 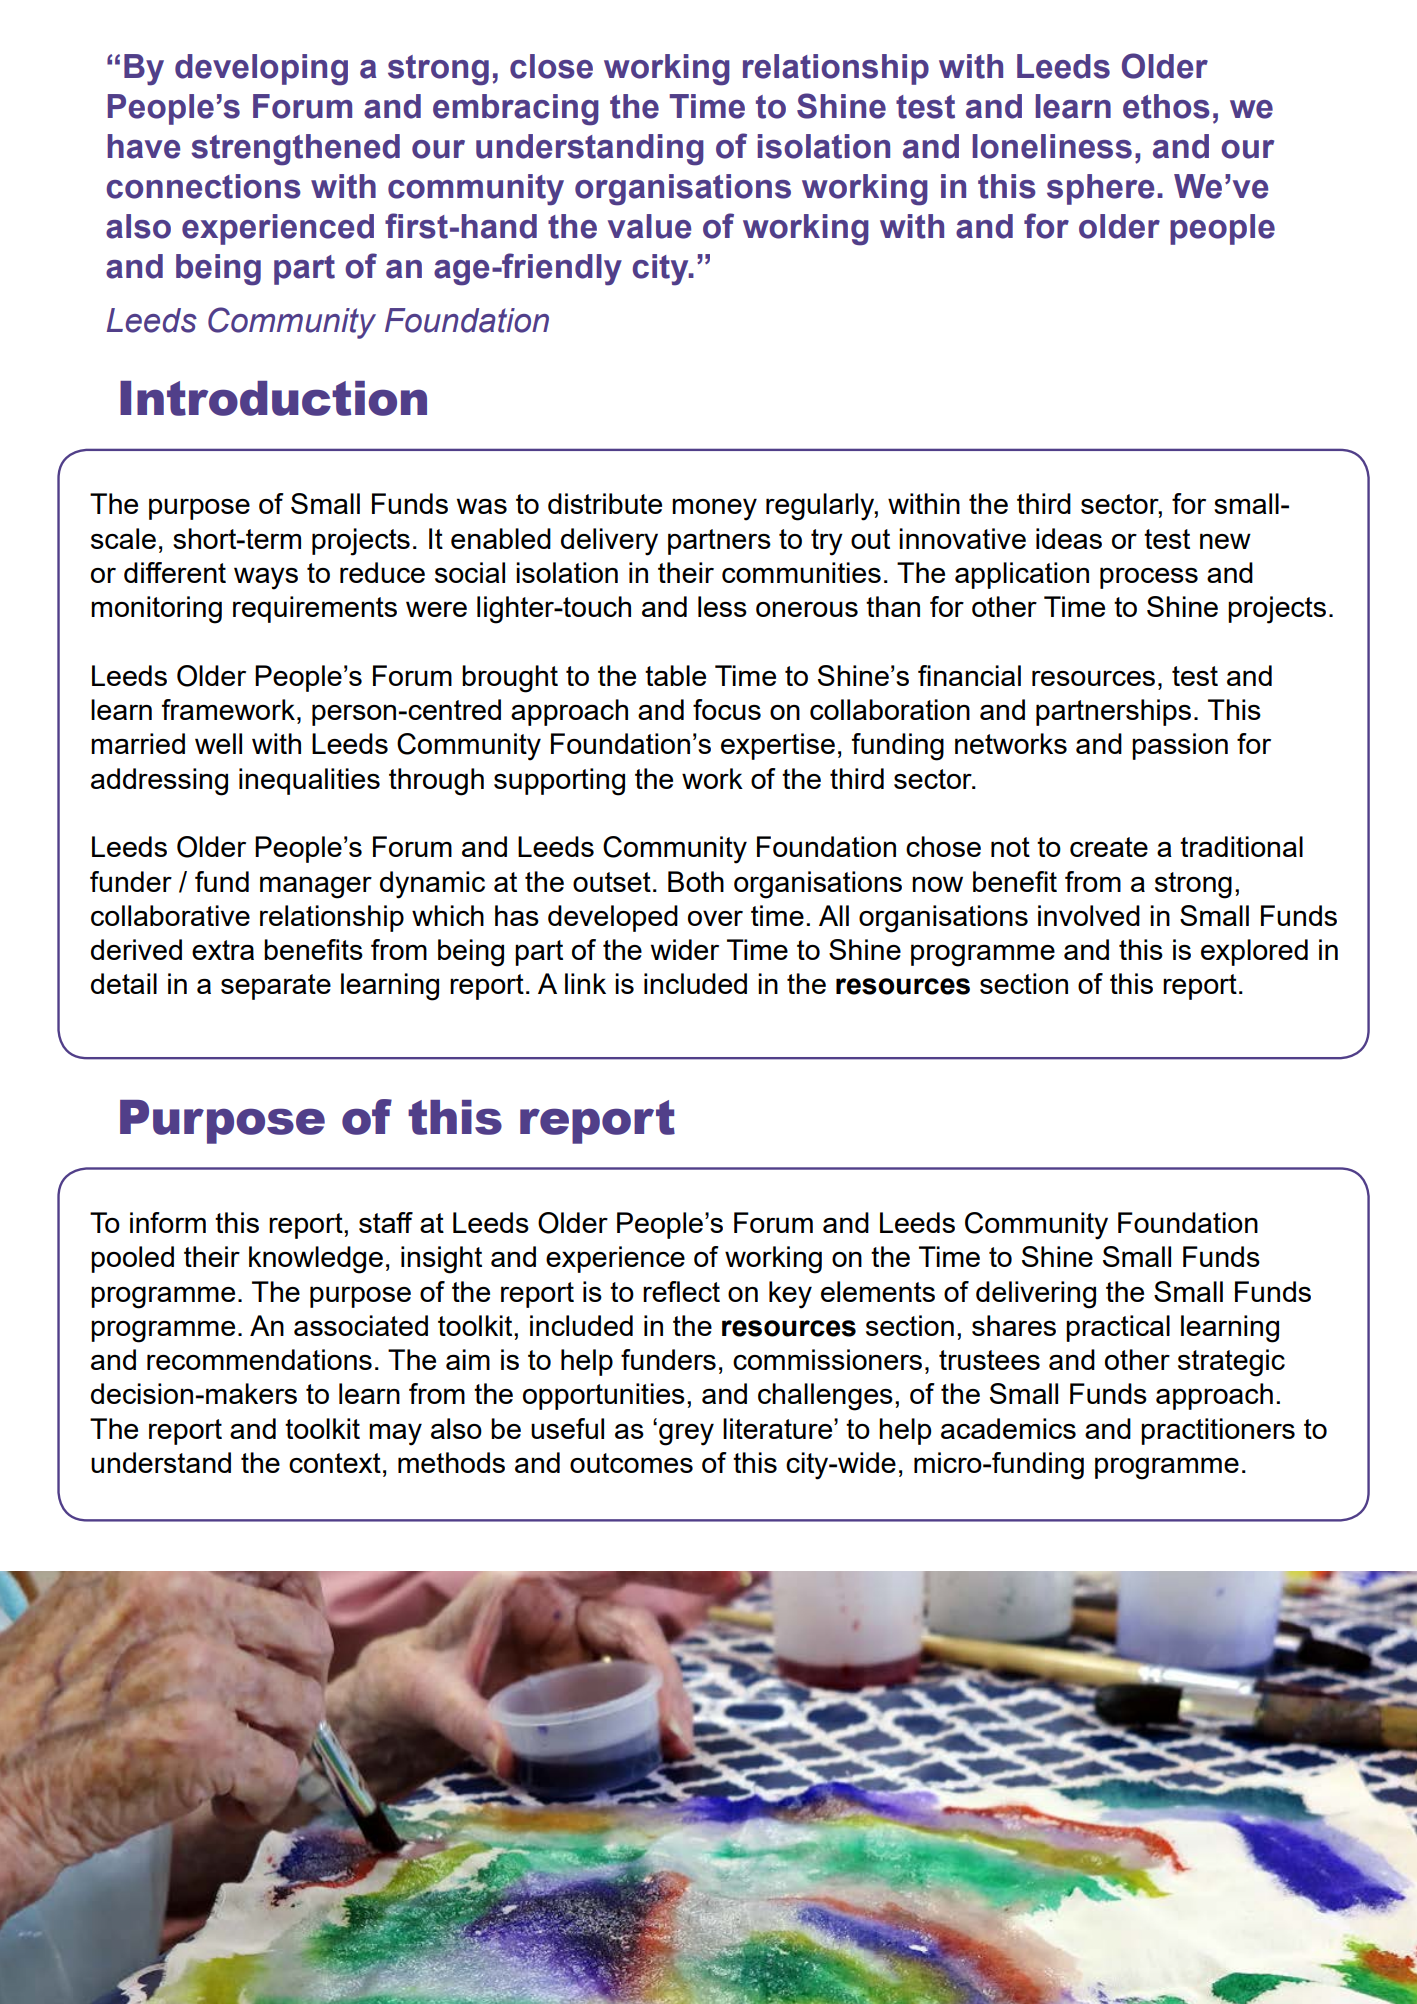 I want to click on ethos, so click(x=1166, y=106).
